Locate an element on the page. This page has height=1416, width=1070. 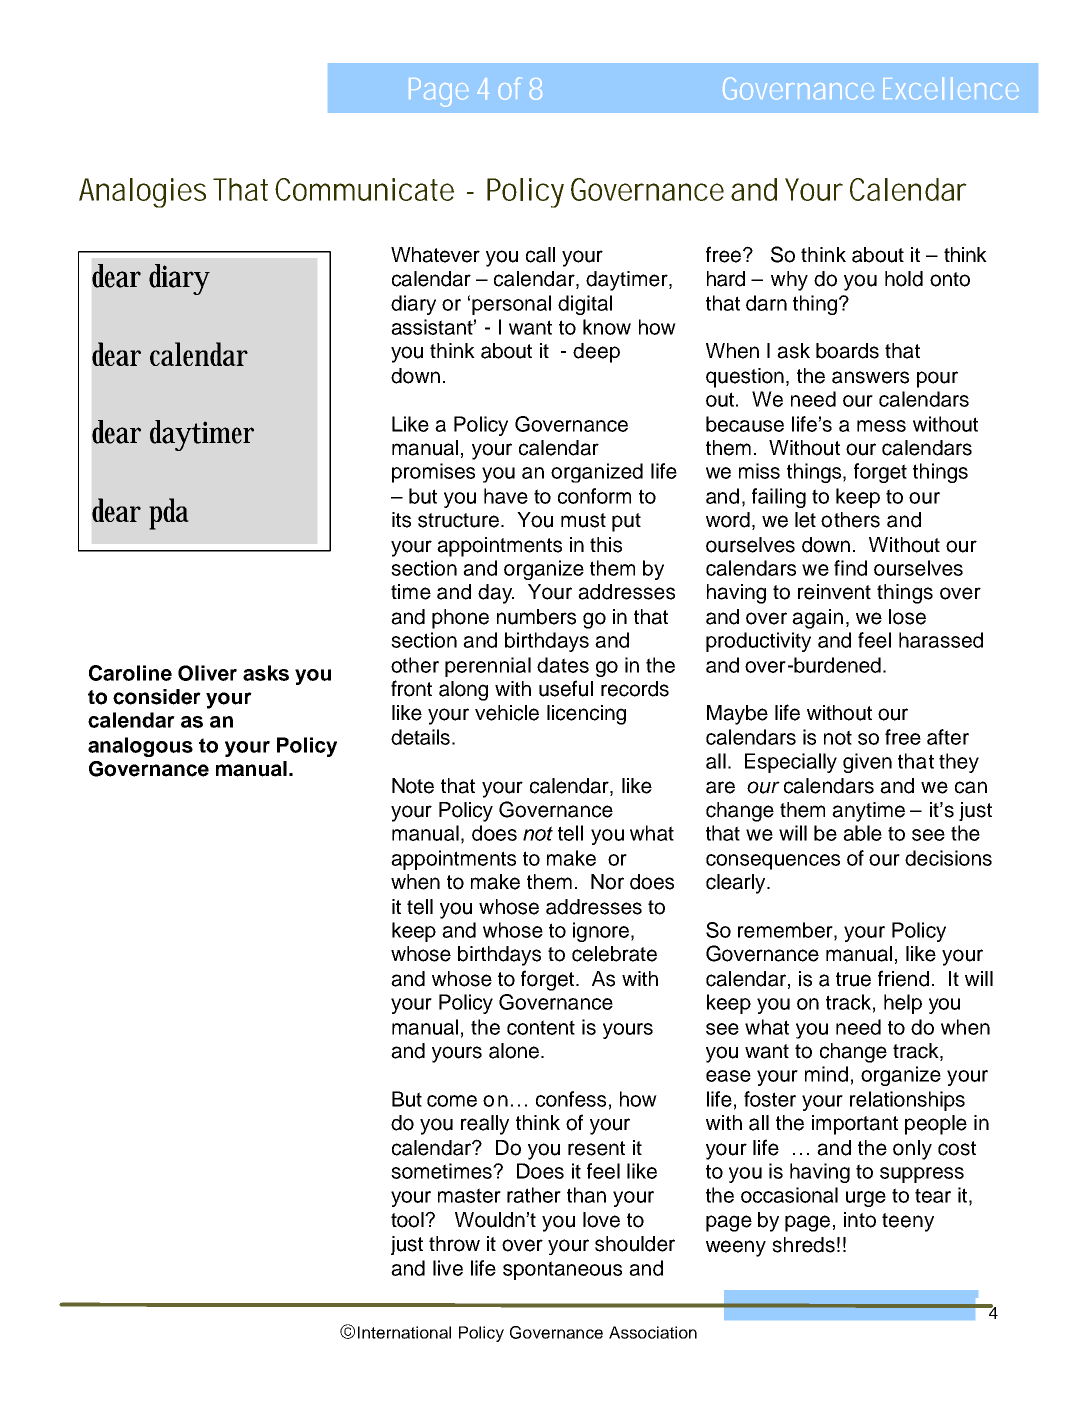
call is located at coordinates (540, 255).
